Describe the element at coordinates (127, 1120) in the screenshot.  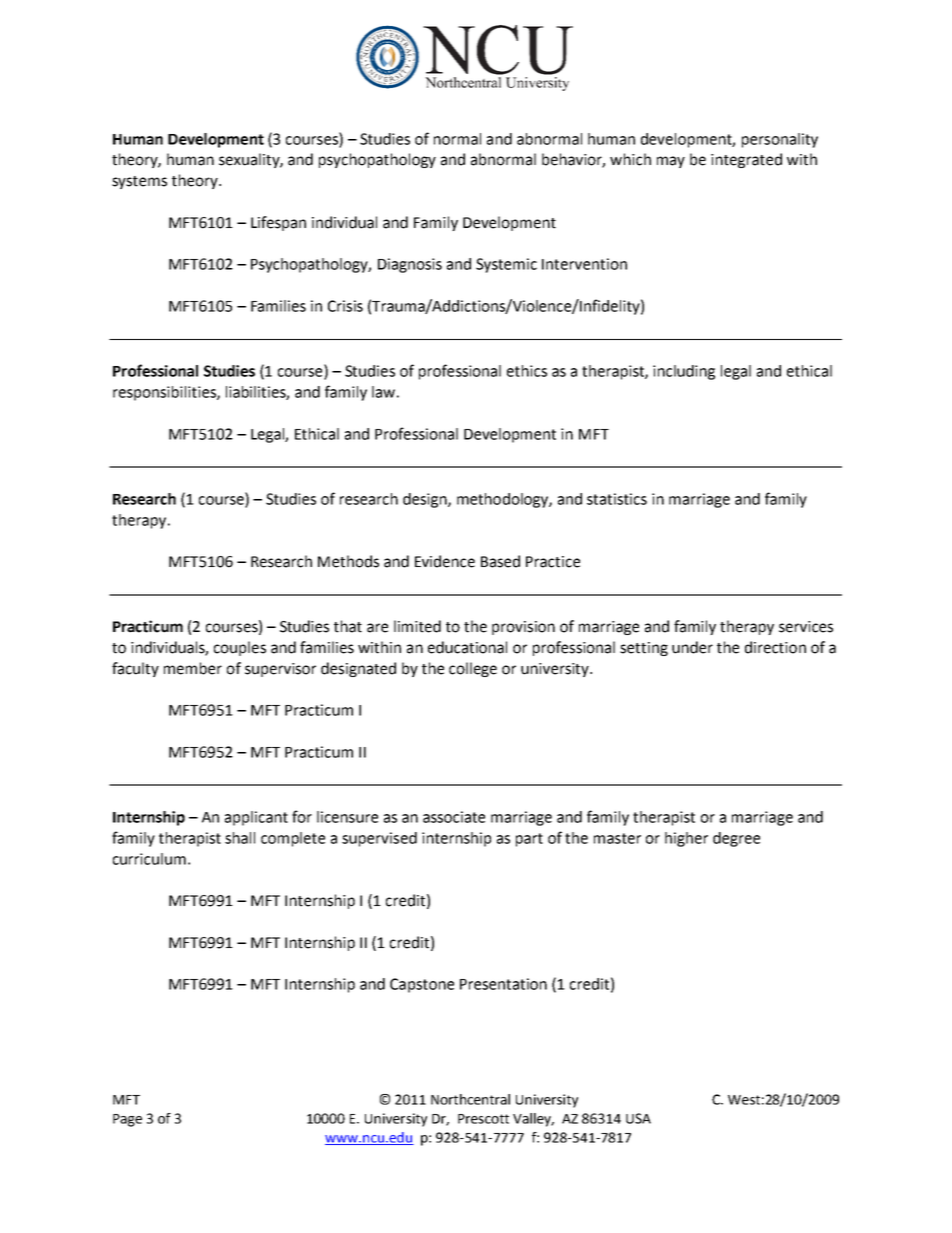
I see `Page` at that location.
